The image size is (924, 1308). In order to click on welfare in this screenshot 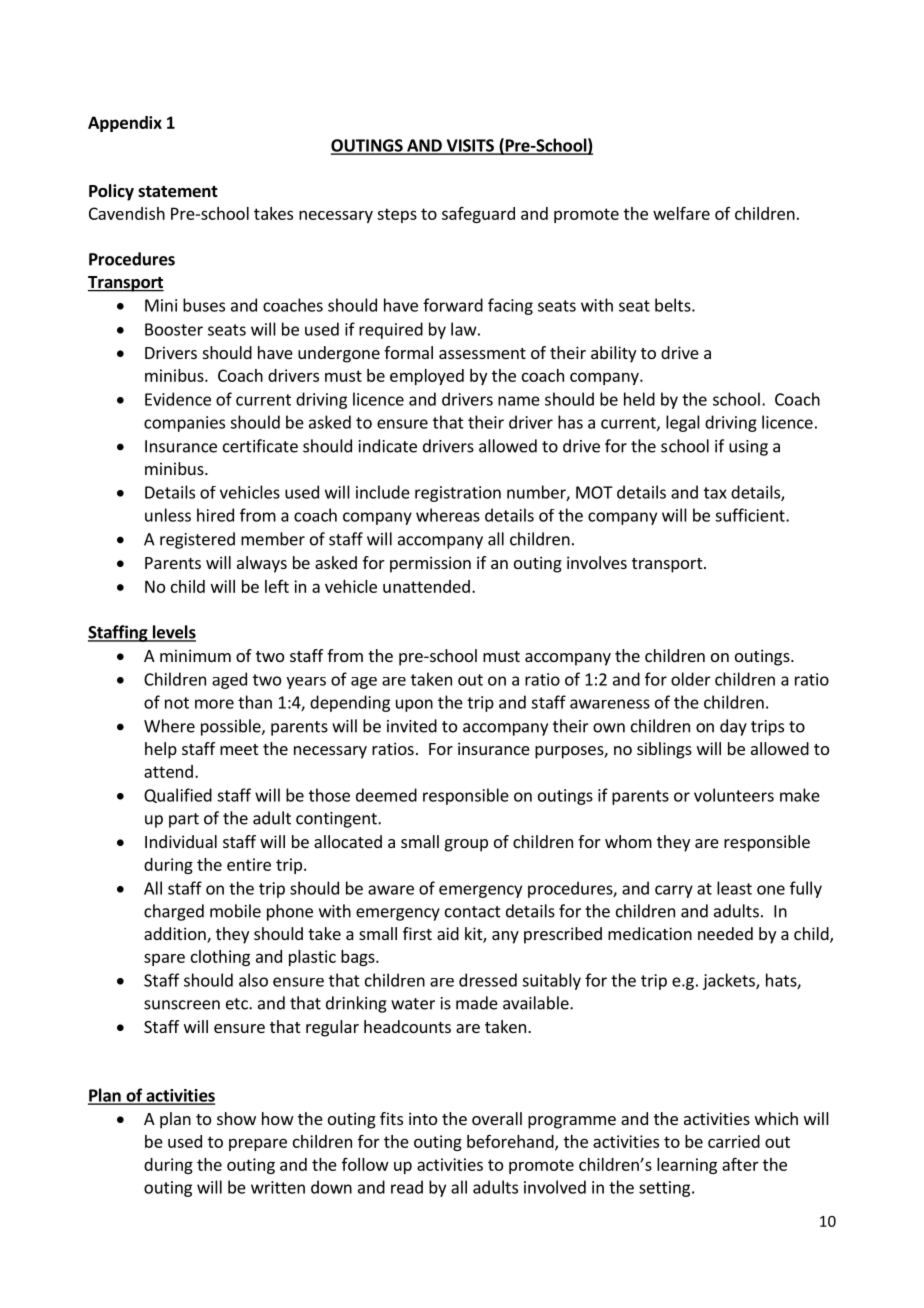, I will do `click(681, 213)`.
